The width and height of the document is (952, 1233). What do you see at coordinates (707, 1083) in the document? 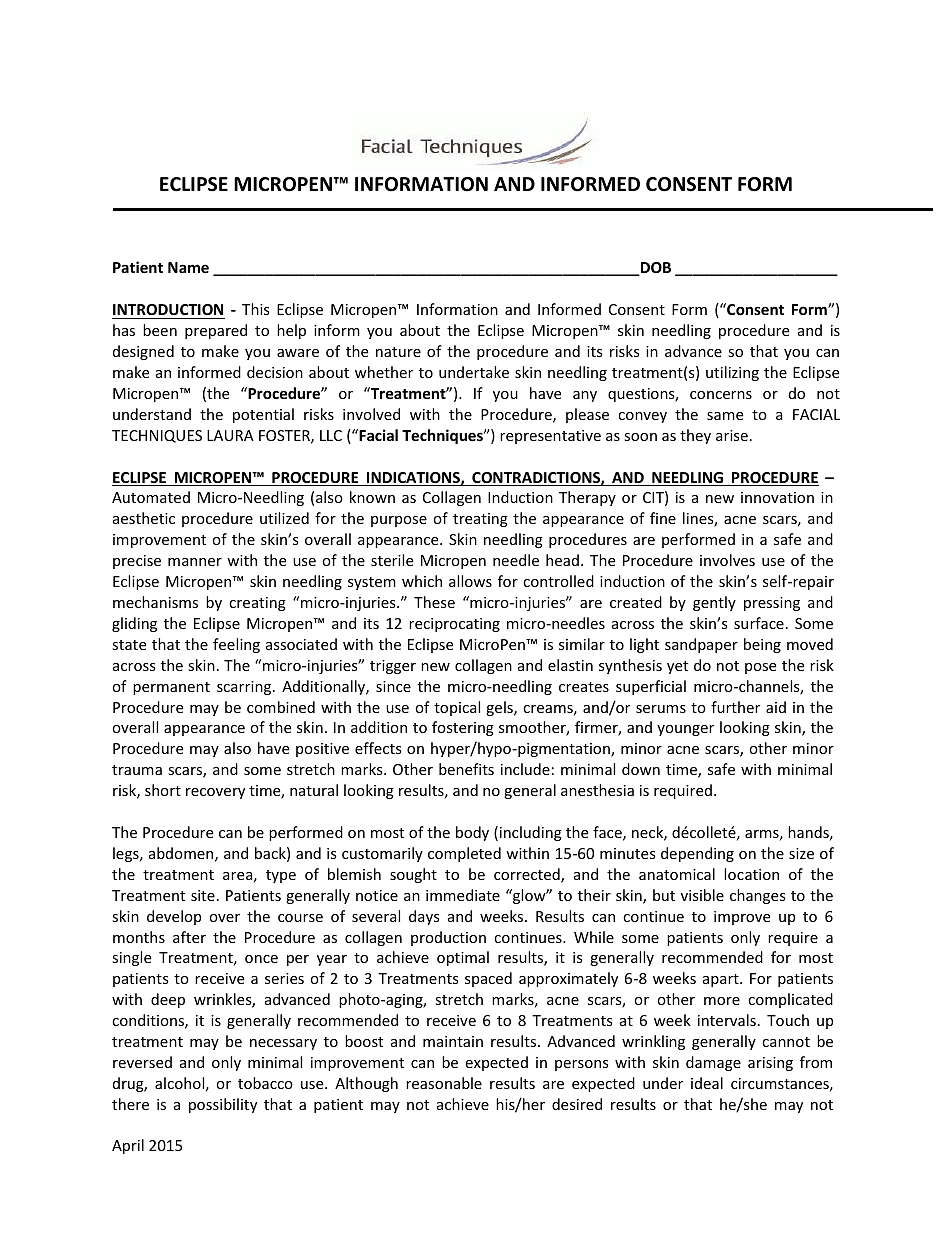
I see `ideal` at bounding box center [707, 1083].
